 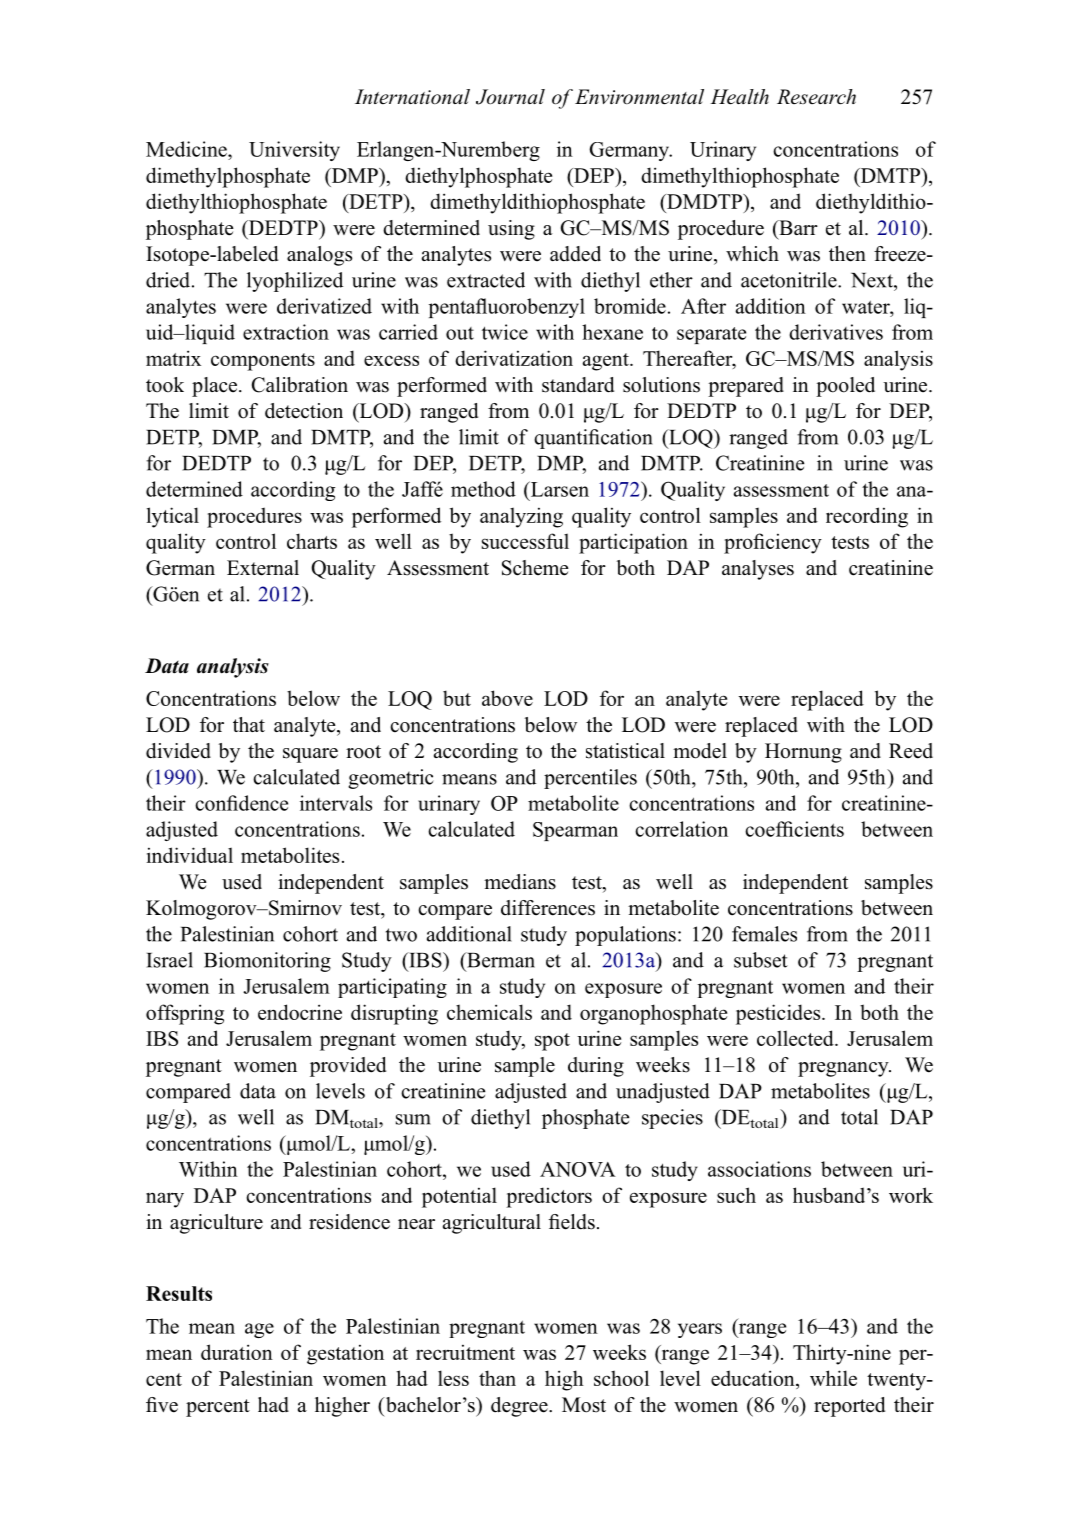 What do you see at coordinates (497, 1378) in the page?
I see `than` at bounding box center [497, 1378].
